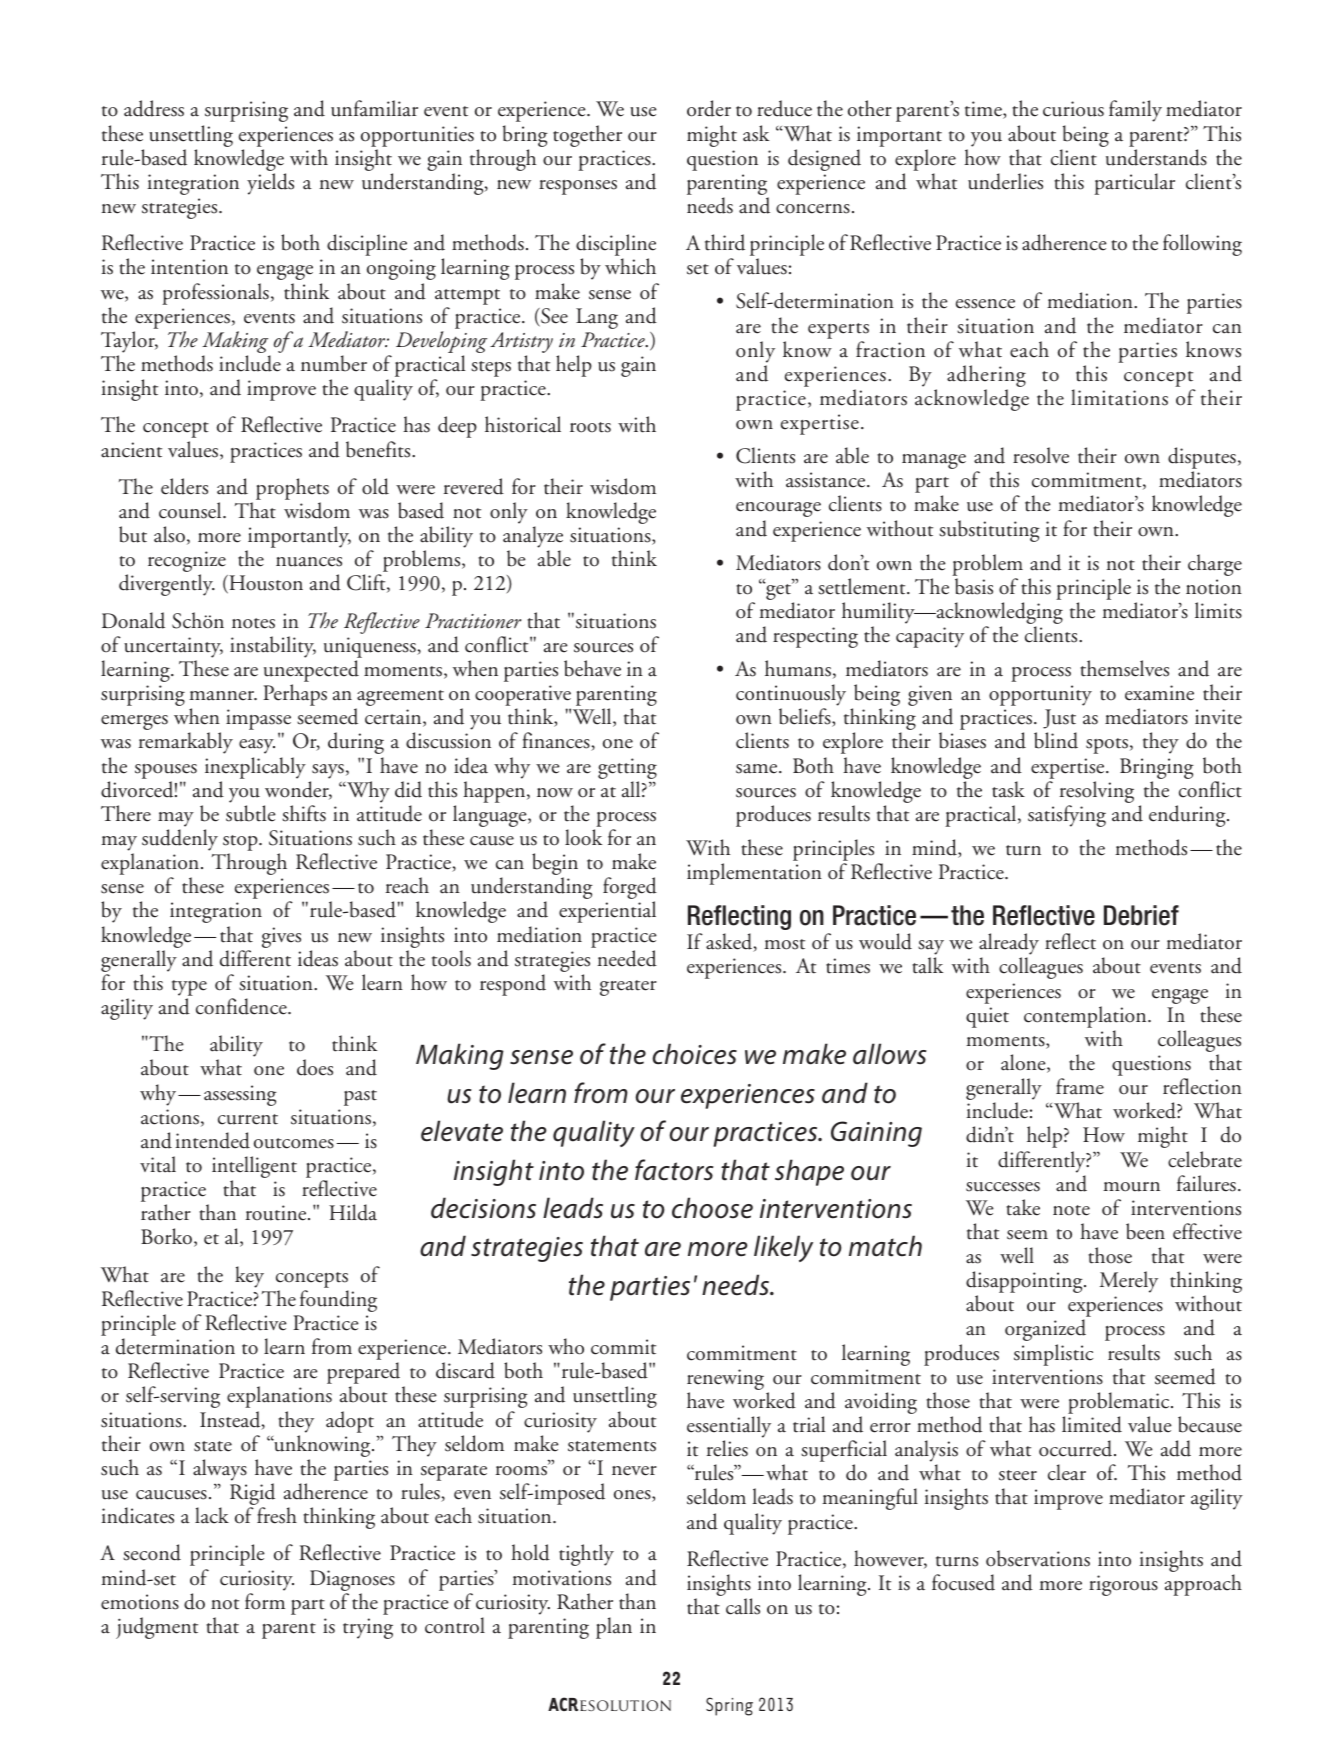 The image size is (1343, 1738). I want to click on form, so click(265, 1601).
